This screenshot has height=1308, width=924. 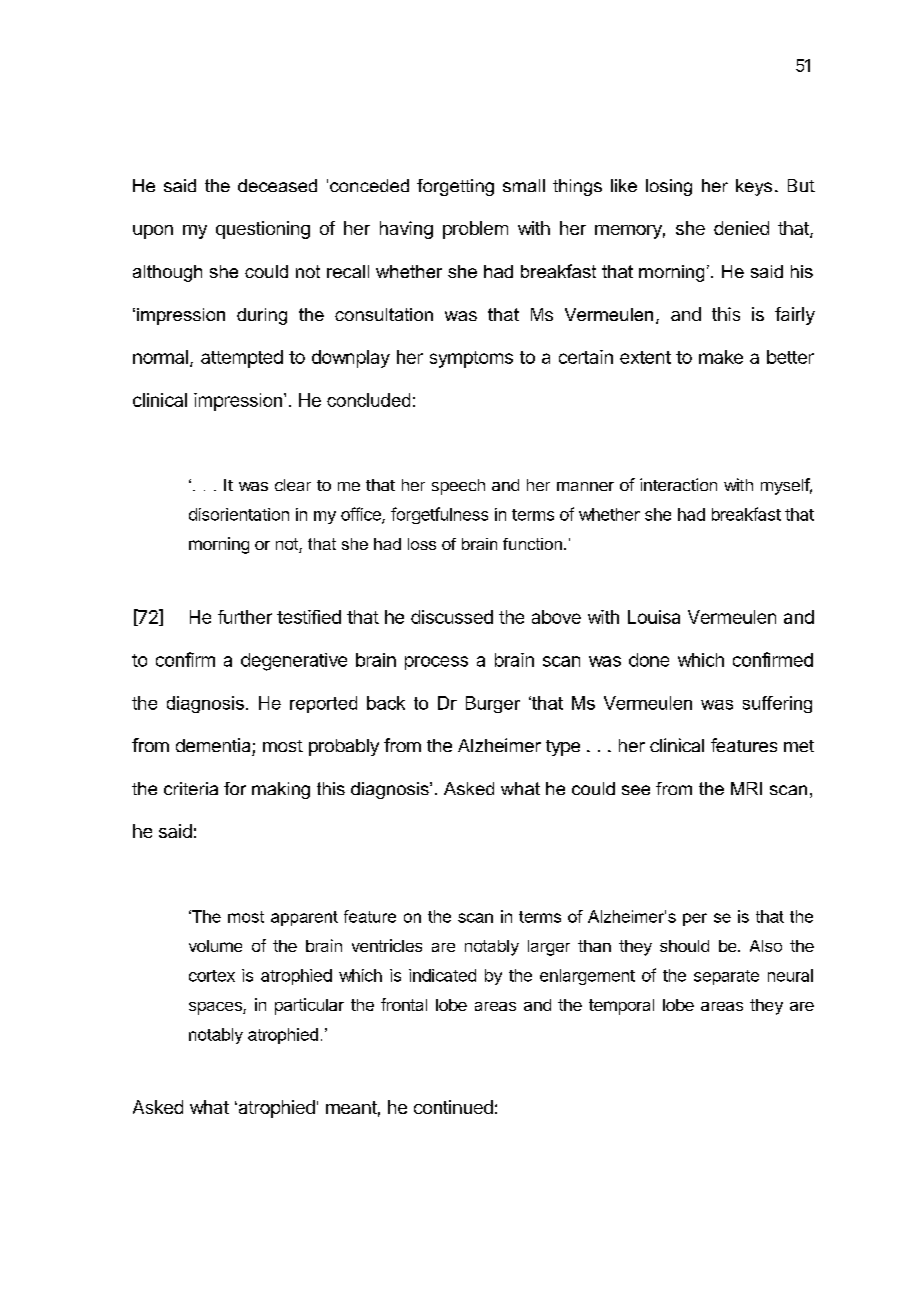 I want to click on disorientation, so click(x=239, y=514).
